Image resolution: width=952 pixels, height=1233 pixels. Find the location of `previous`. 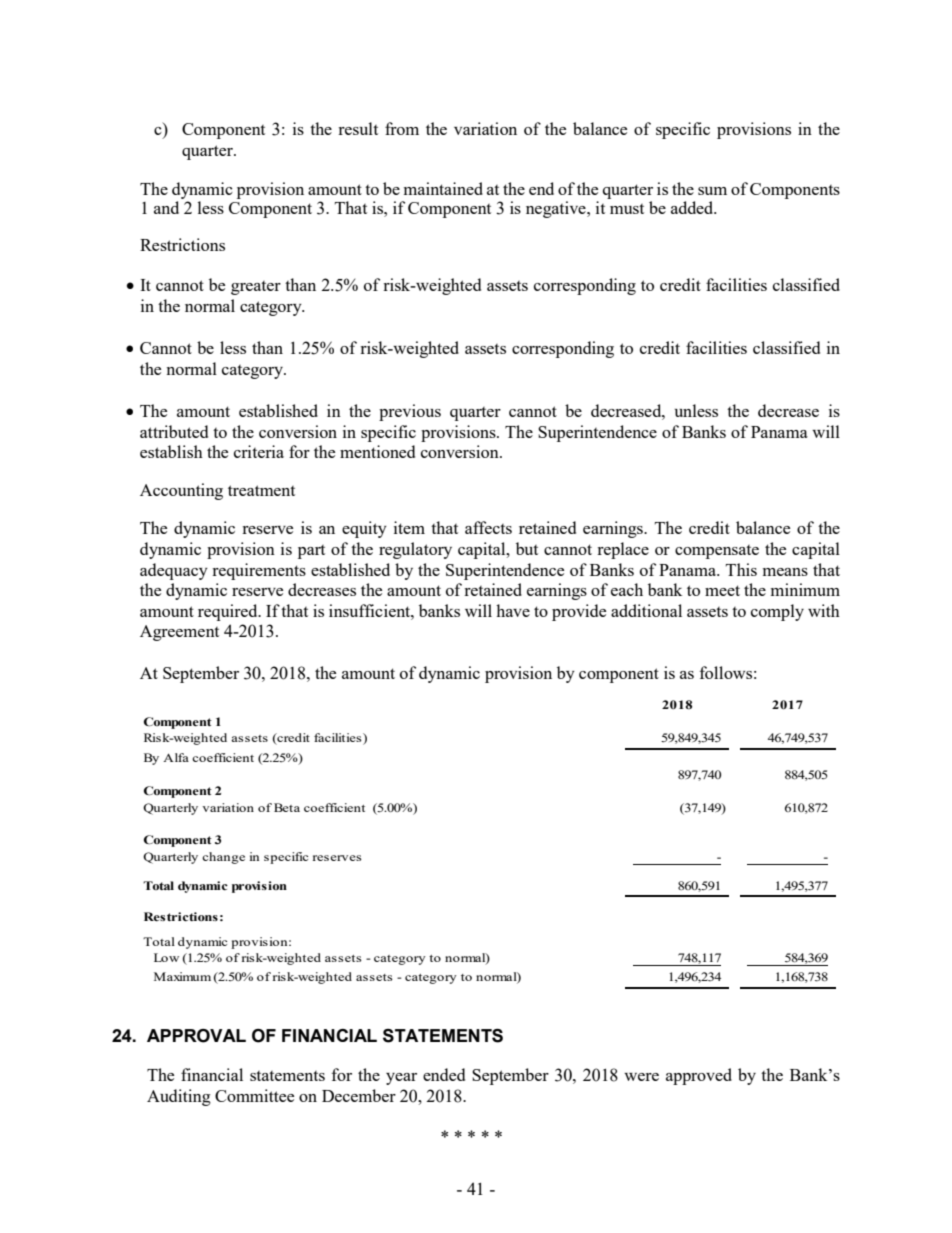

previous is located at coordinates (410, 412).
